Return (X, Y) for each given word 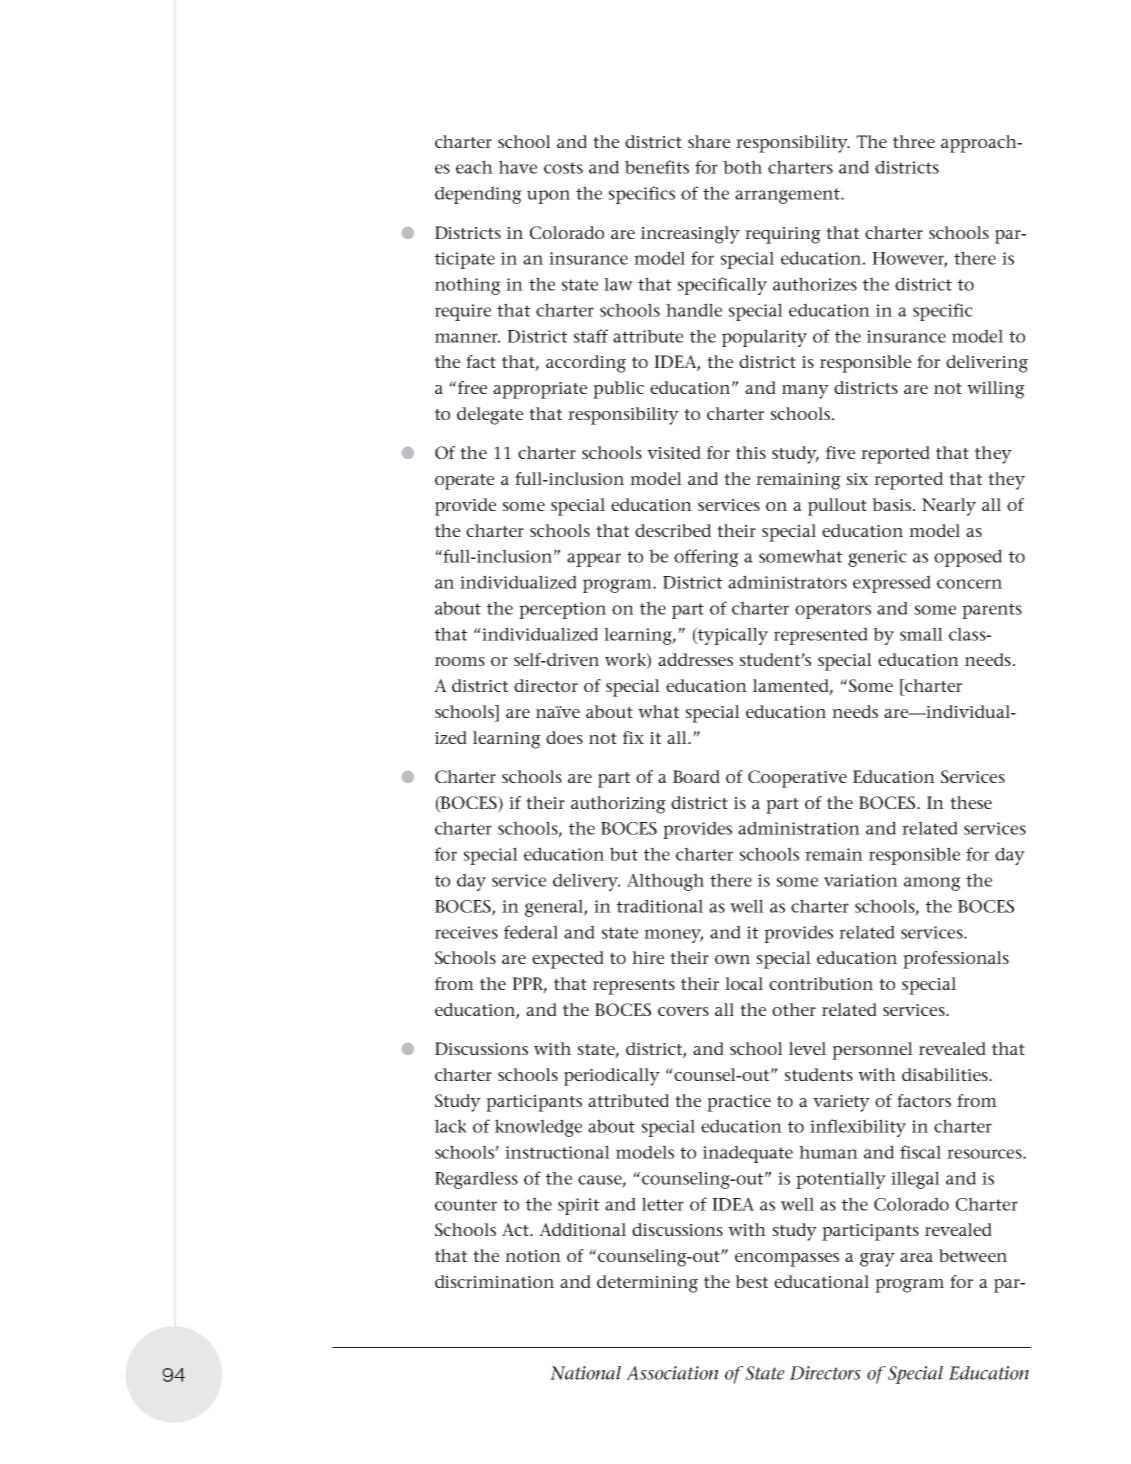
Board (696, 776)
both (742, 167)
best (751, 1281)
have (518, 167)
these (971, 802)
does (564, 737)
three (914, 141)
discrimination (494, 1281)
